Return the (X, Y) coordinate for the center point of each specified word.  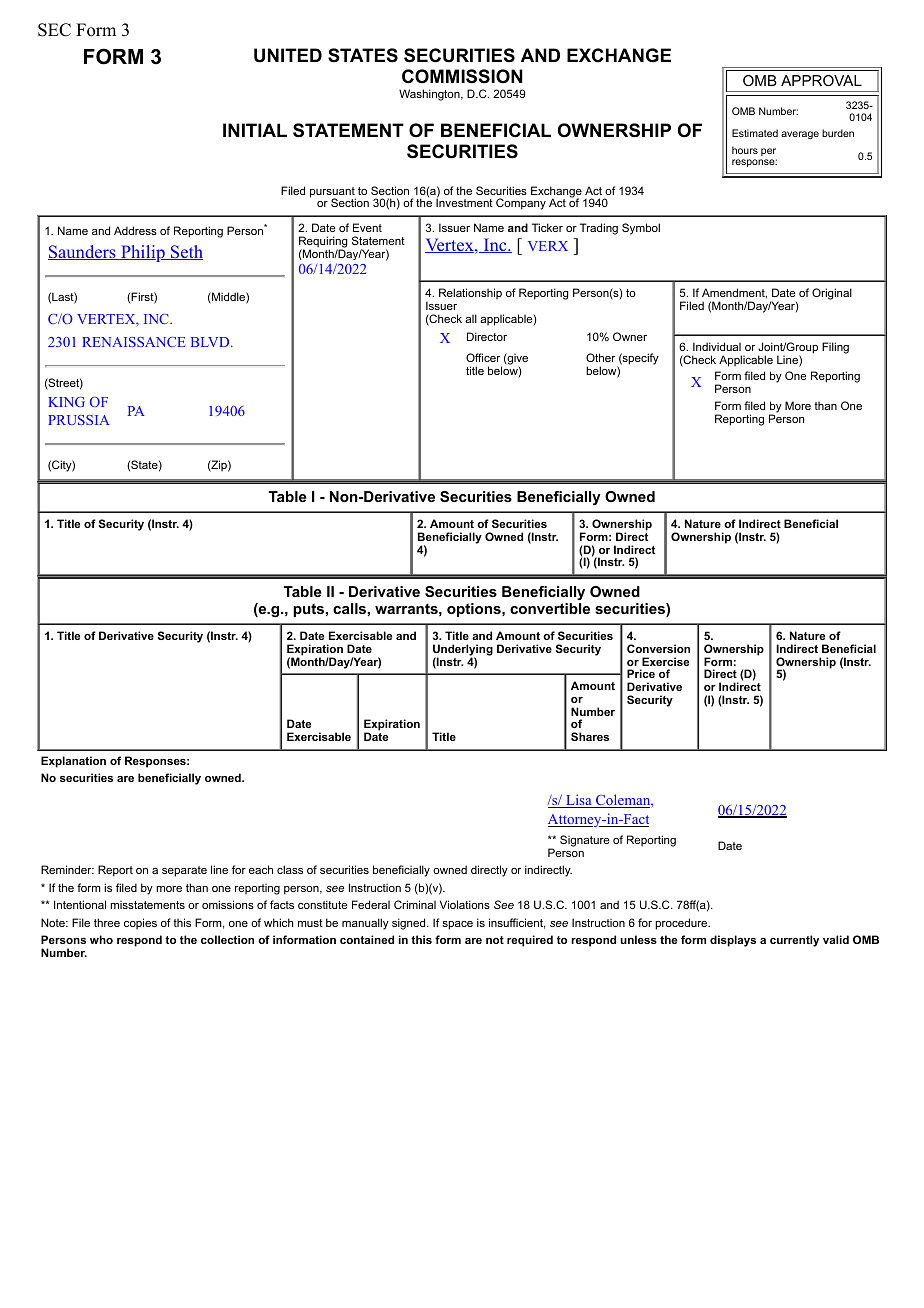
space (457, 925)
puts (309, 610)
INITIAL (255, 130)
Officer (483, 357)
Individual (717, 346)
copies (140, 923)
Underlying (463, 651)
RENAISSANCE (134, 342)
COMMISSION (462, 76)
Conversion (658, 648)
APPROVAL (821, 80)
